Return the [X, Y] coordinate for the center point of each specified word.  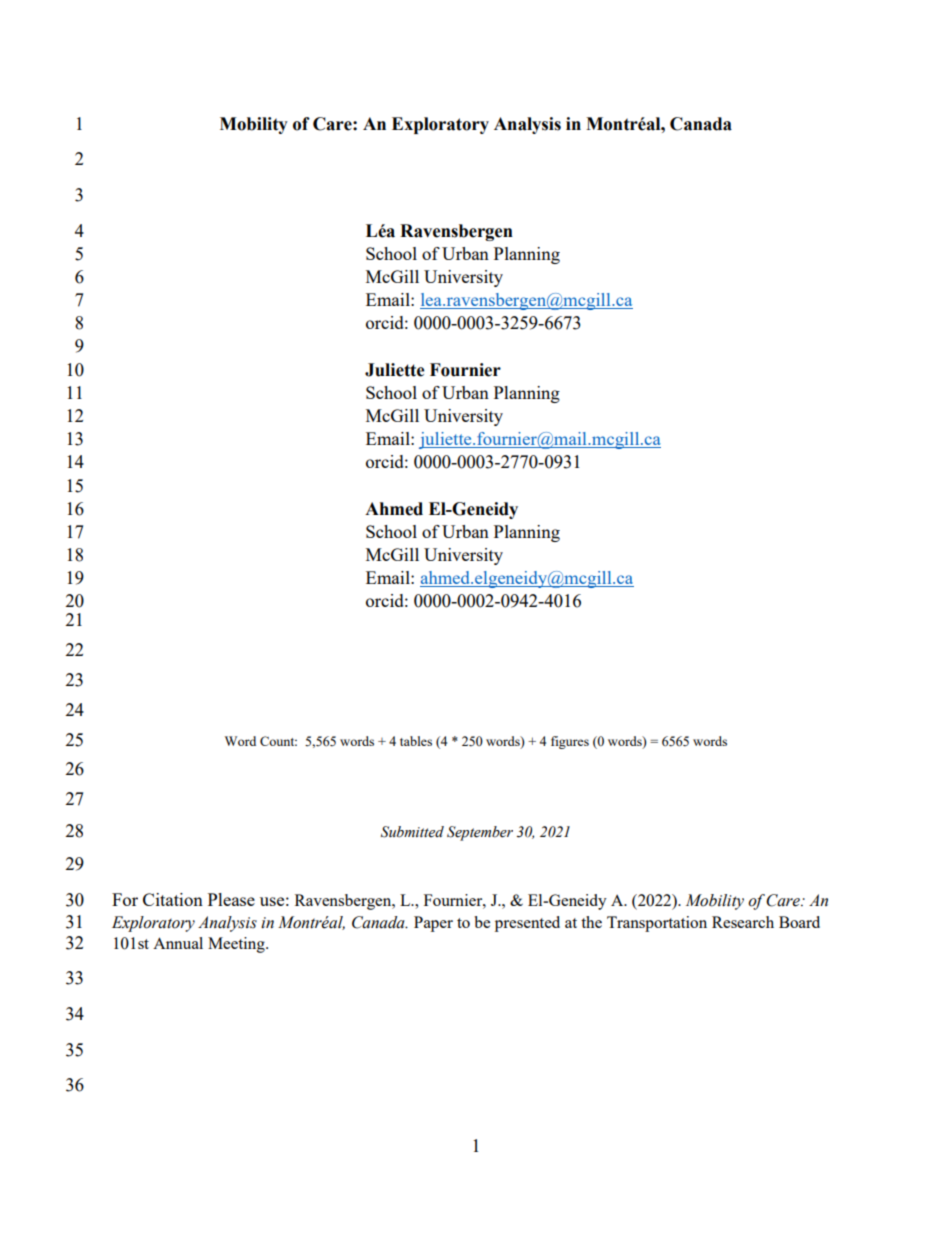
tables [416, 741]
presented [527, 924]
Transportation [657, 924]
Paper [433, 924]
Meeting [237, 945]
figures [570, 742]
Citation [173, 899]
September [480, 833]
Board [799, 922]
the [591, 922]
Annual [178, 943]
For [125, 899]
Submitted [412, 832]
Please [231, 899]
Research [743, 922]
